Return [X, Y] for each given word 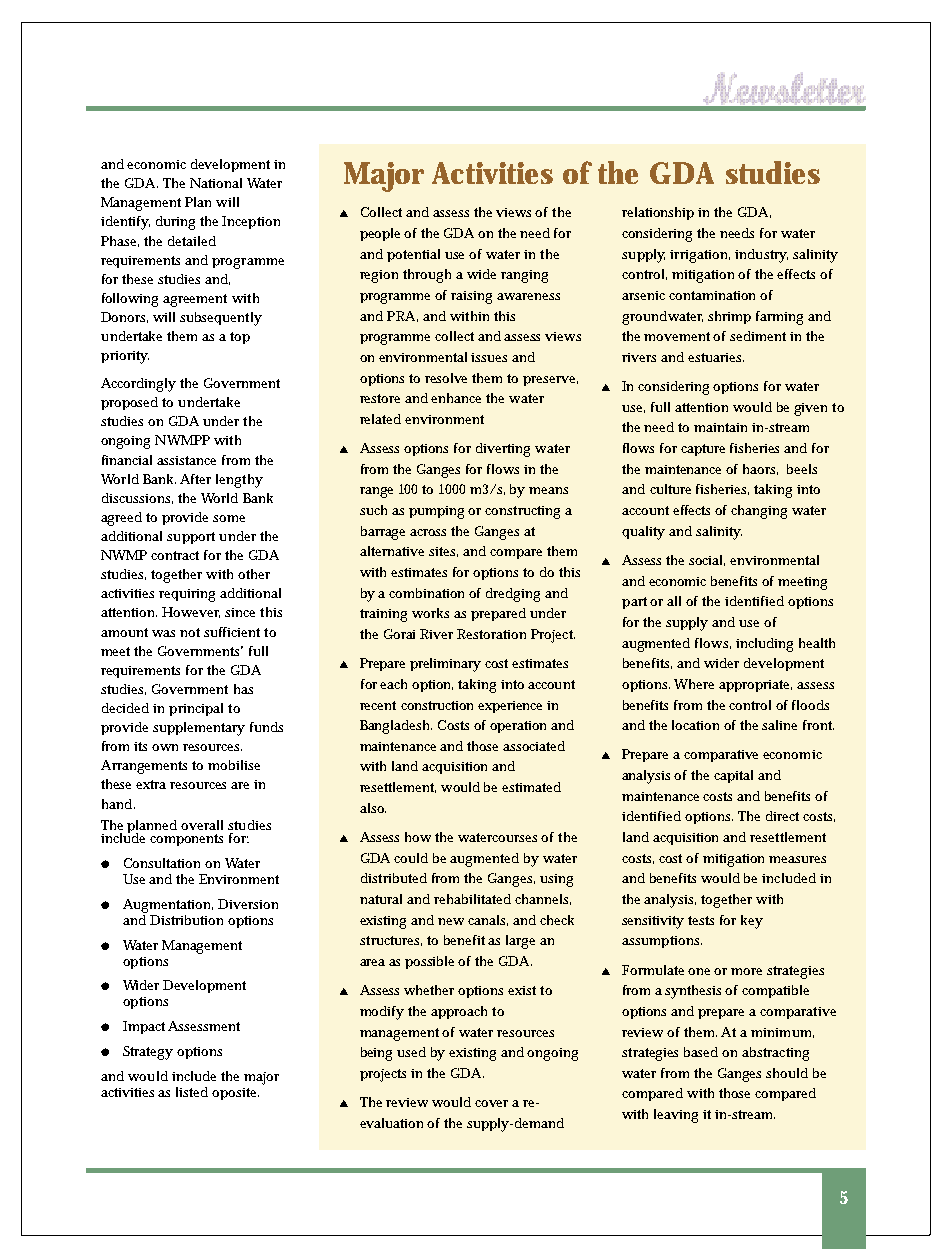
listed [192, 1092]
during [175, 223]
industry [761, 256]
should [787, 1073]
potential [413, 255]
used [411, 1052]
